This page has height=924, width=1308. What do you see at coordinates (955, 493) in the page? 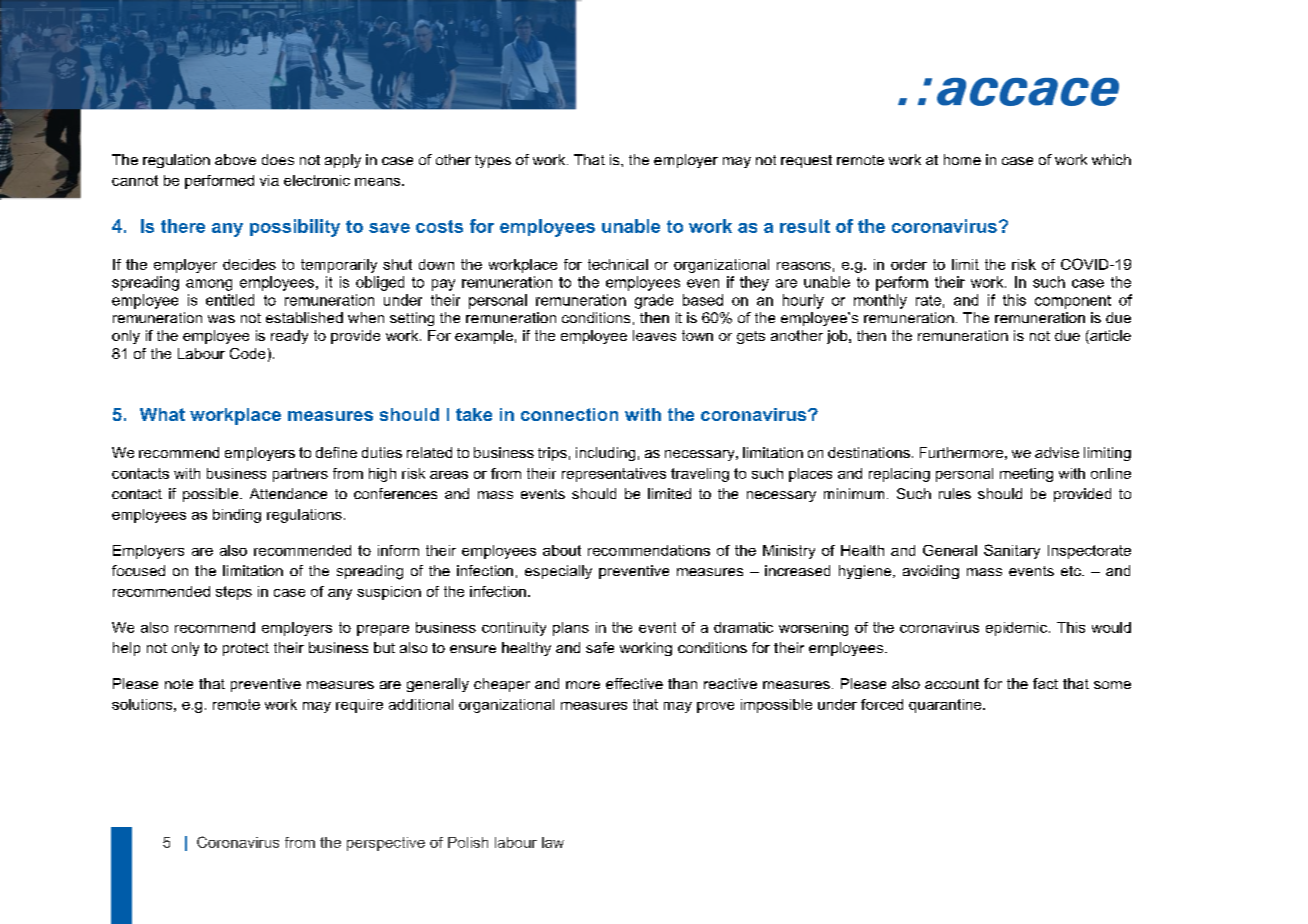
I see `rules` at bounding box center [955, 493].
